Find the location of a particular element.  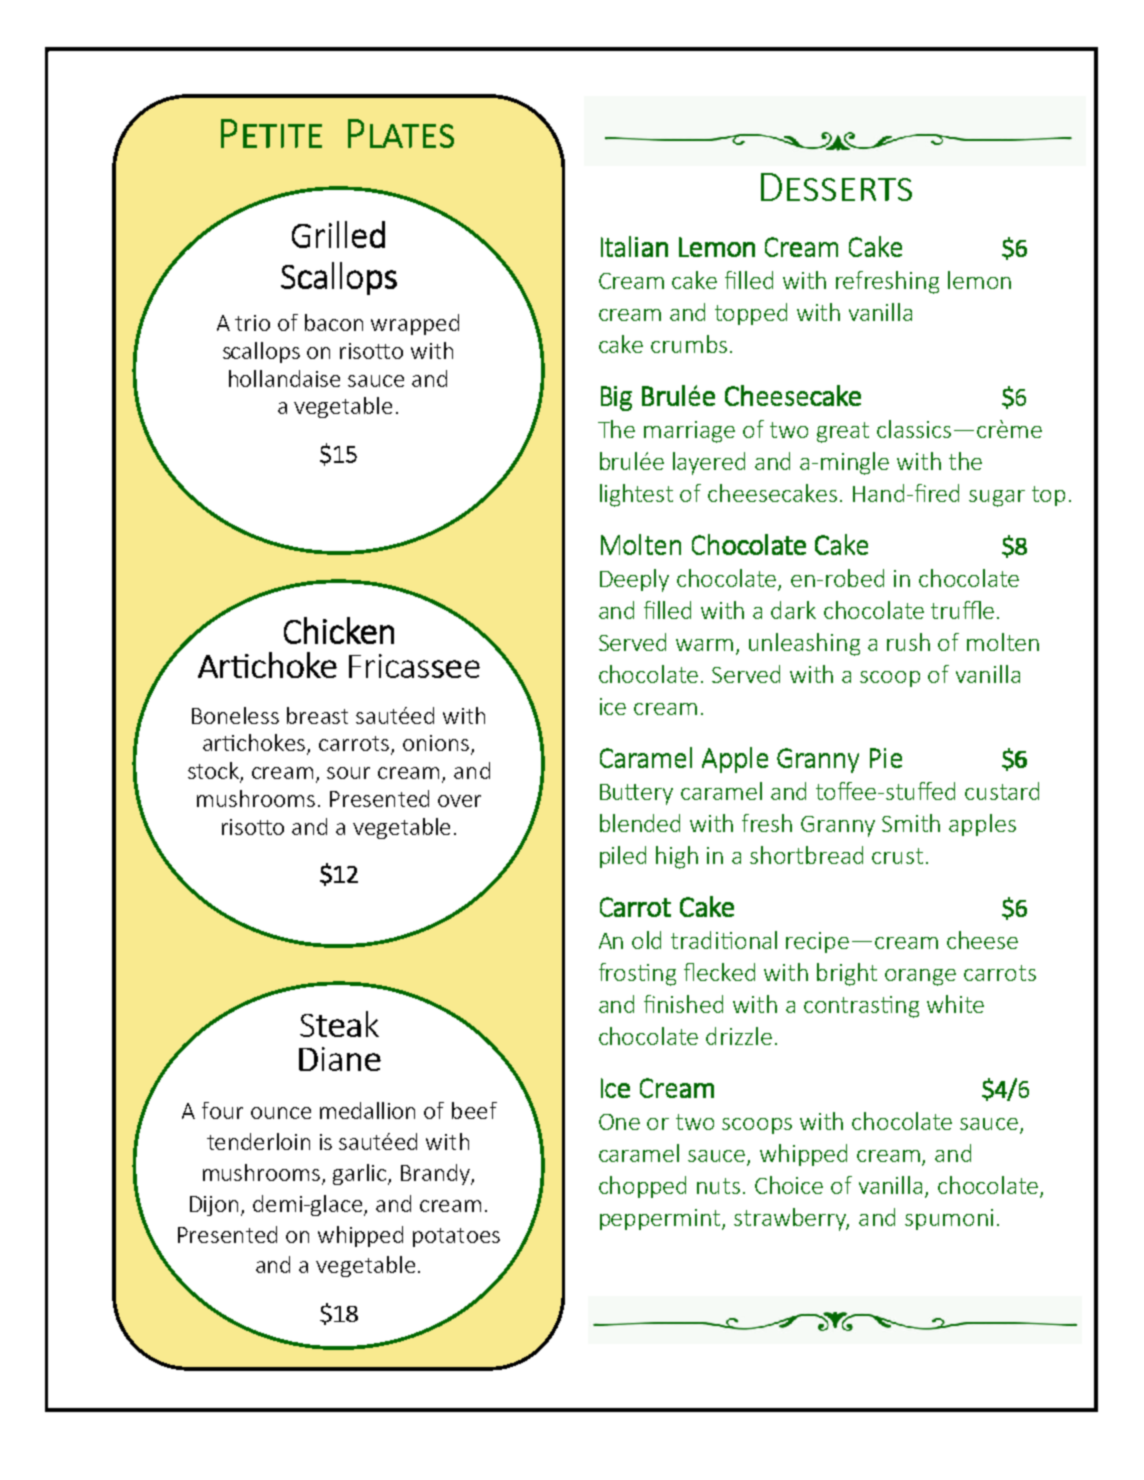

crumbs is located at coordinates (689, 344).
